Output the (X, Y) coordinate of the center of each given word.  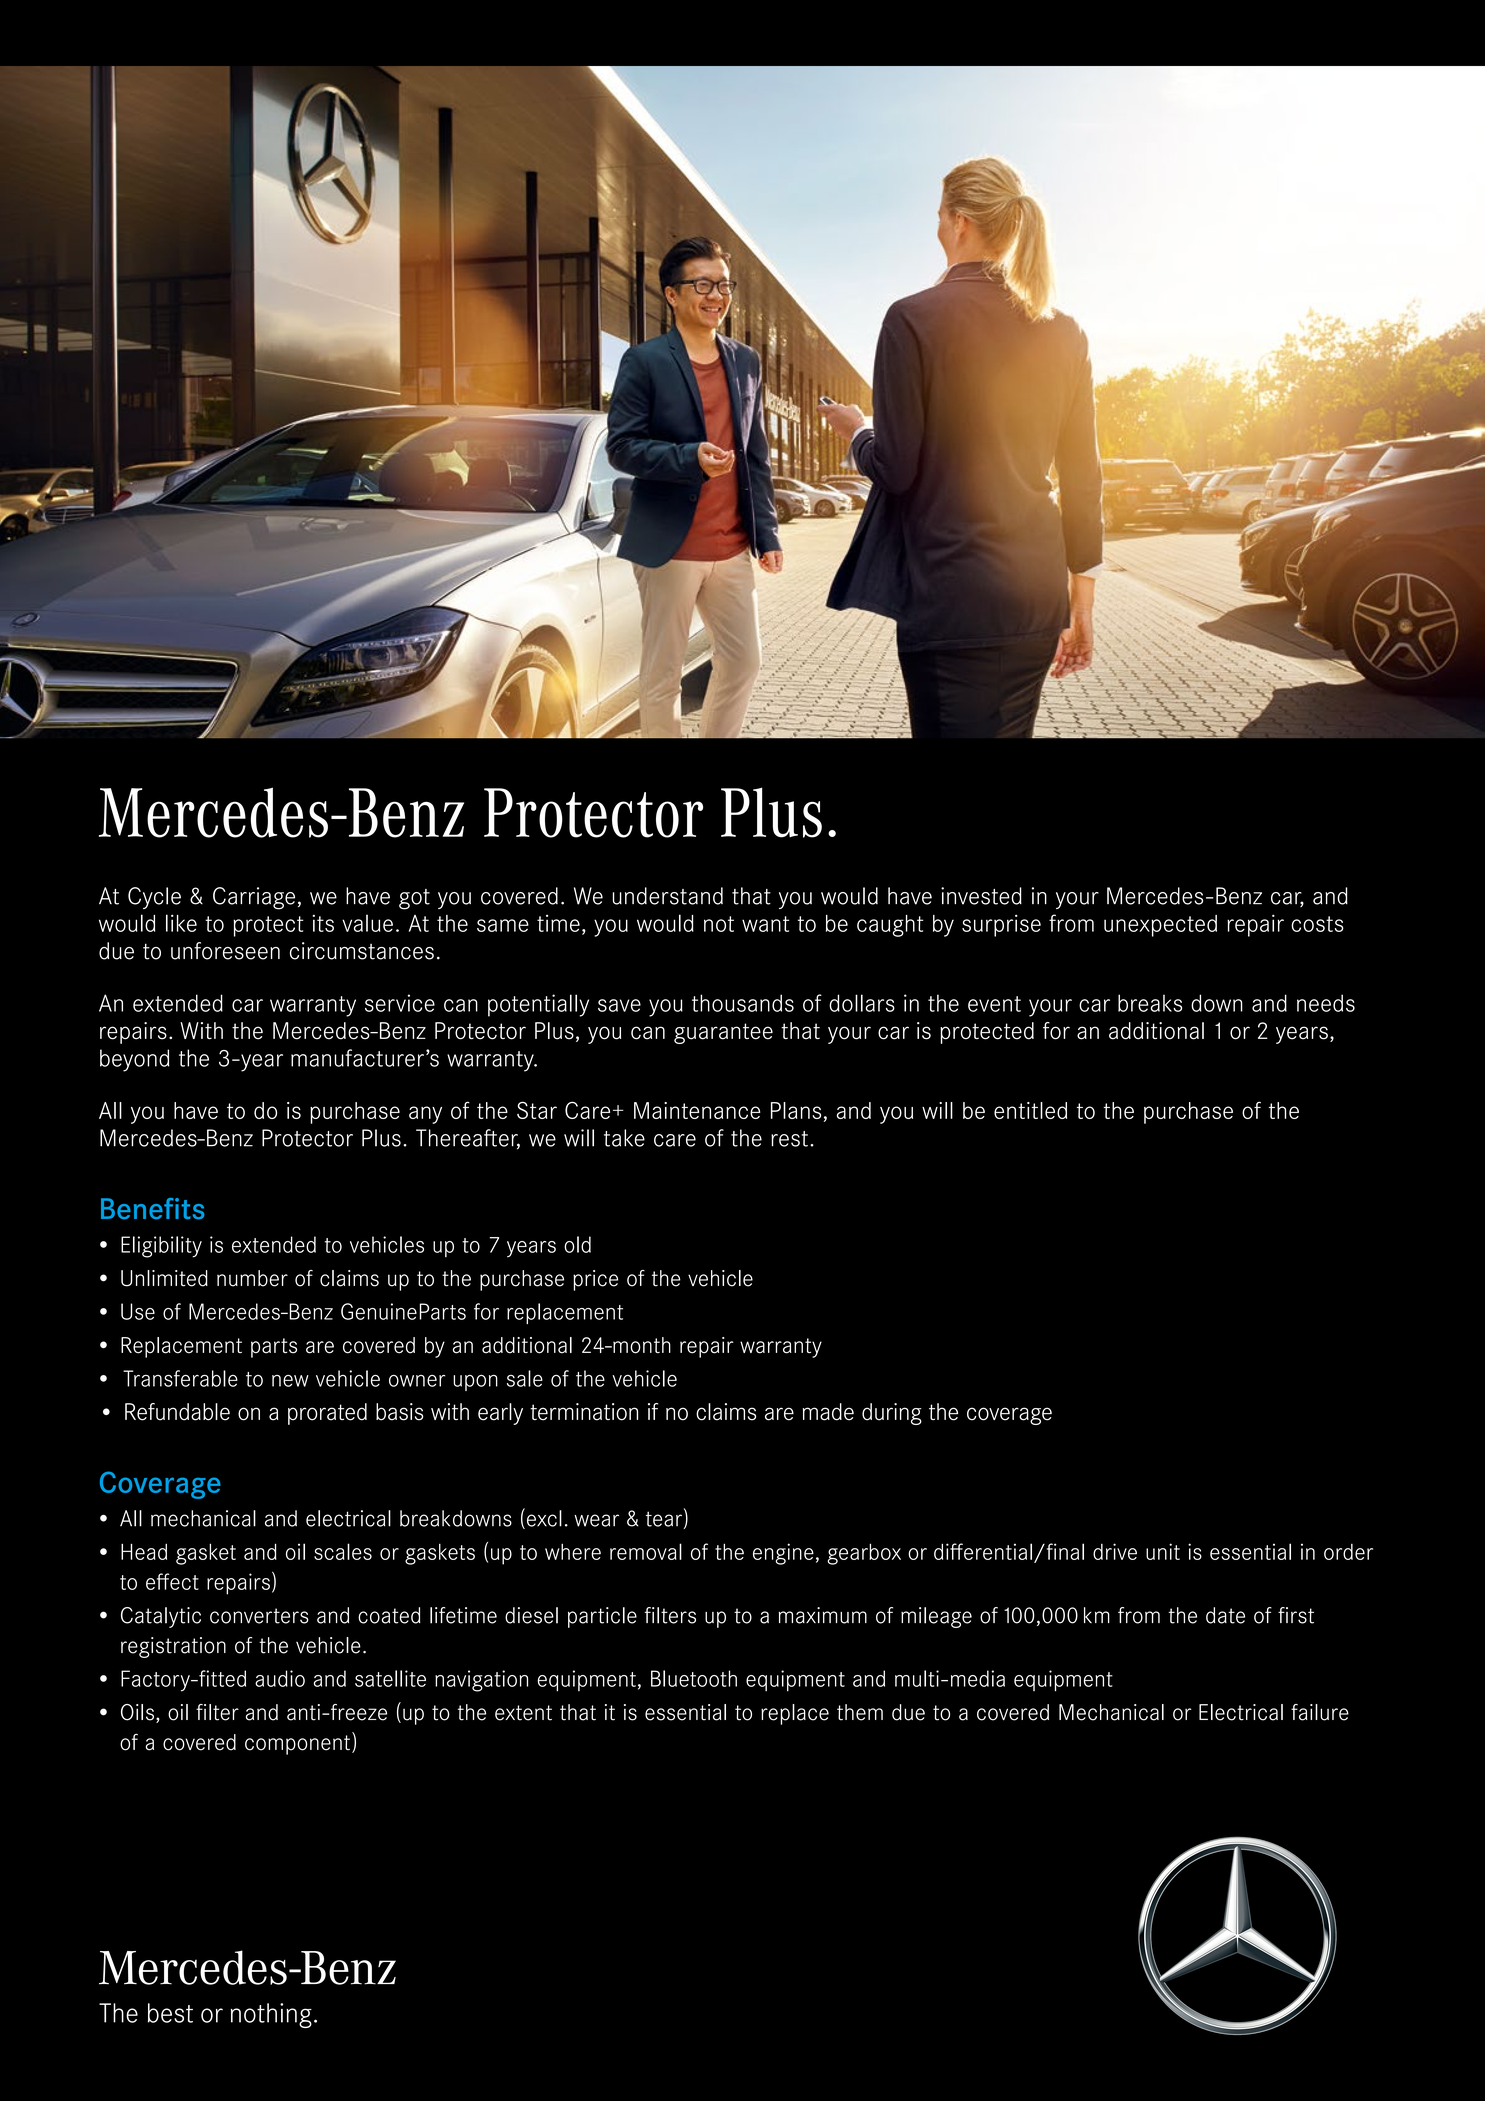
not (719, 924)
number (252, 1278)
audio (280, 1678)
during (892, 1414)
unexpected (1160, 926)
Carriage (254, 898)
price (595, 1280)
